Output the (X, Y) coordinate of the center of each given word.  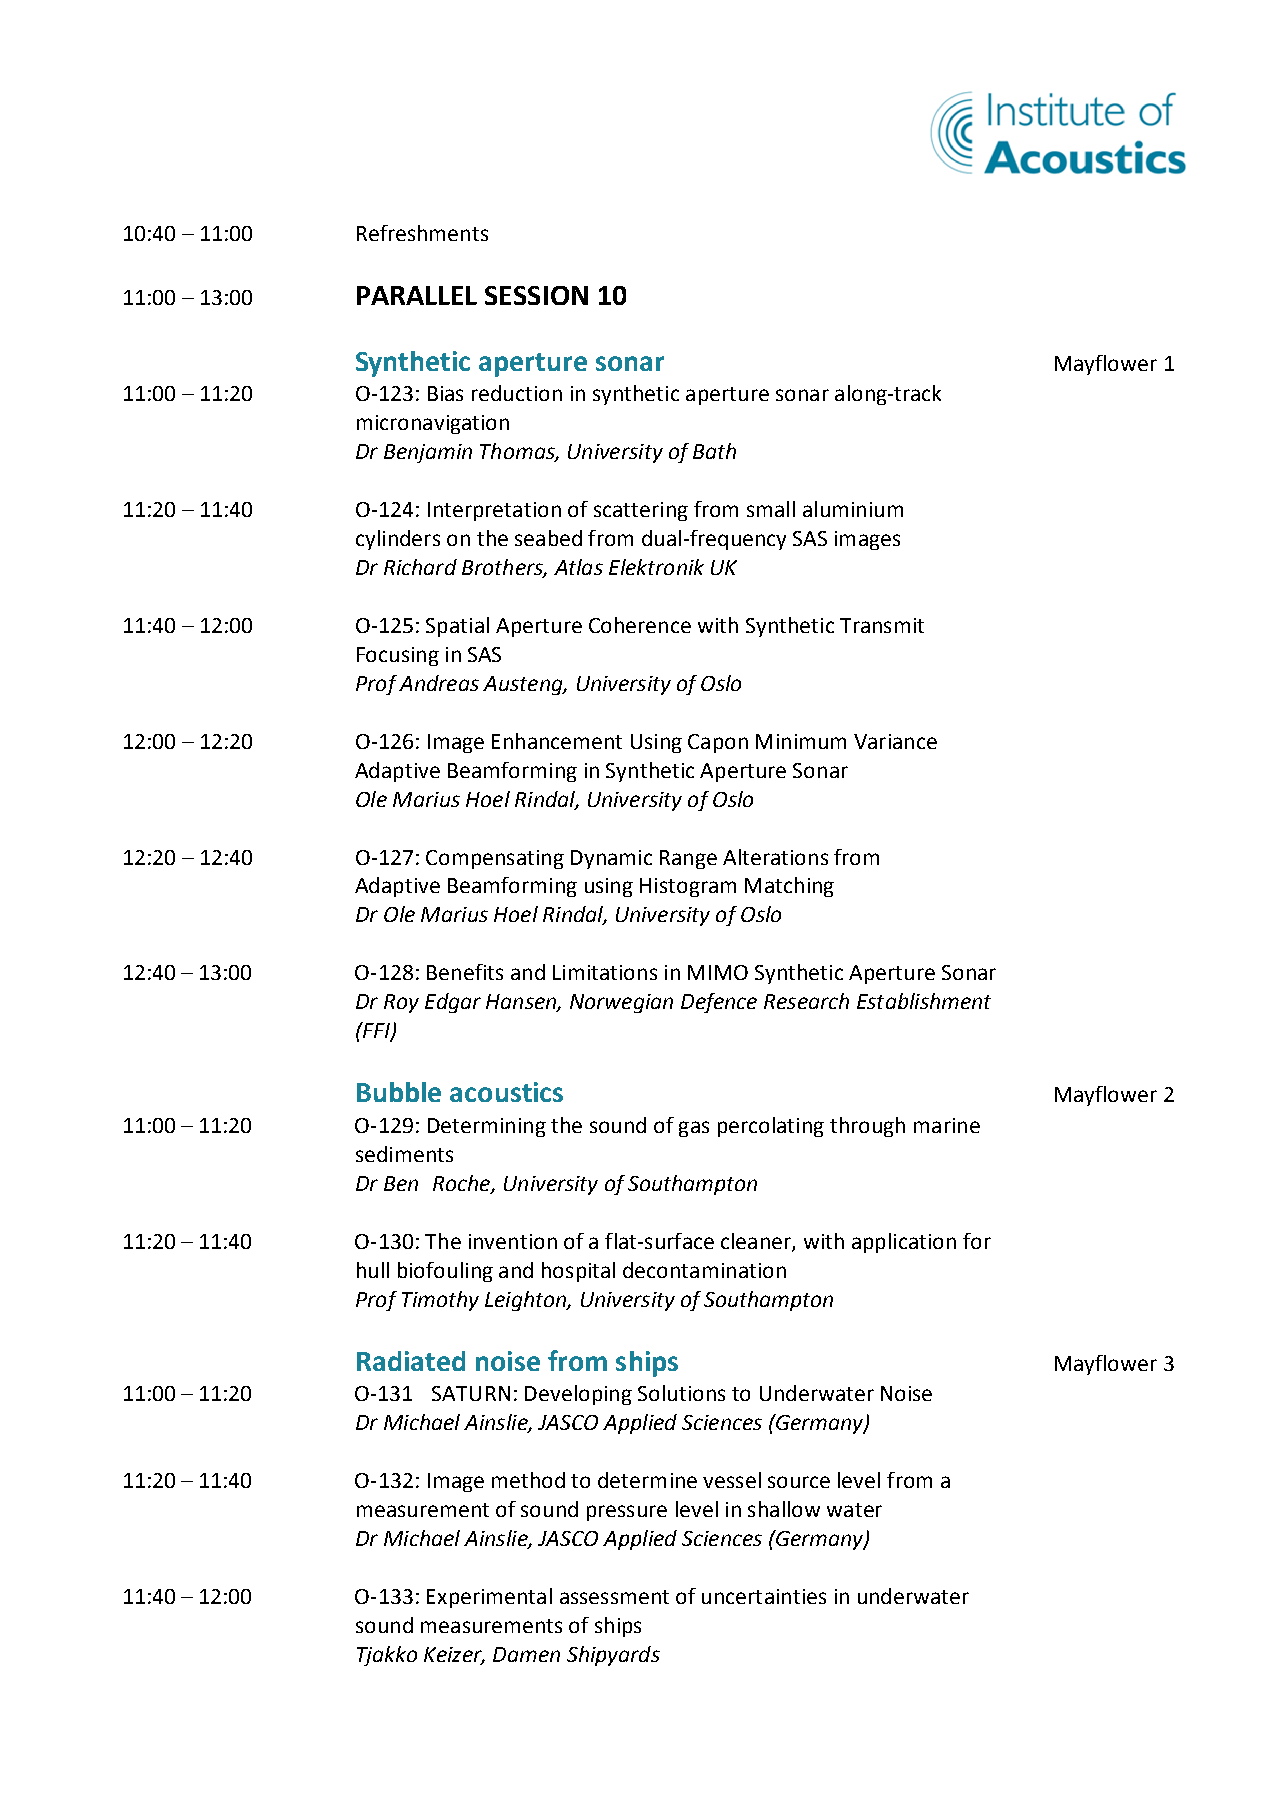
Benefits (465, 972)
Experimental (489, 1598)
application (904, 1243)
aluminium (853, 509)
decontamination (704, 1270)
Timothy (440, 1301)
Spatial (457, 627)
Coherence (640, 625)
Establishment (924, 1001)
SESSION (536, 295)
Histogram (688, 887)
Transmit (882, 625)
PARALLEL (417, 295)
